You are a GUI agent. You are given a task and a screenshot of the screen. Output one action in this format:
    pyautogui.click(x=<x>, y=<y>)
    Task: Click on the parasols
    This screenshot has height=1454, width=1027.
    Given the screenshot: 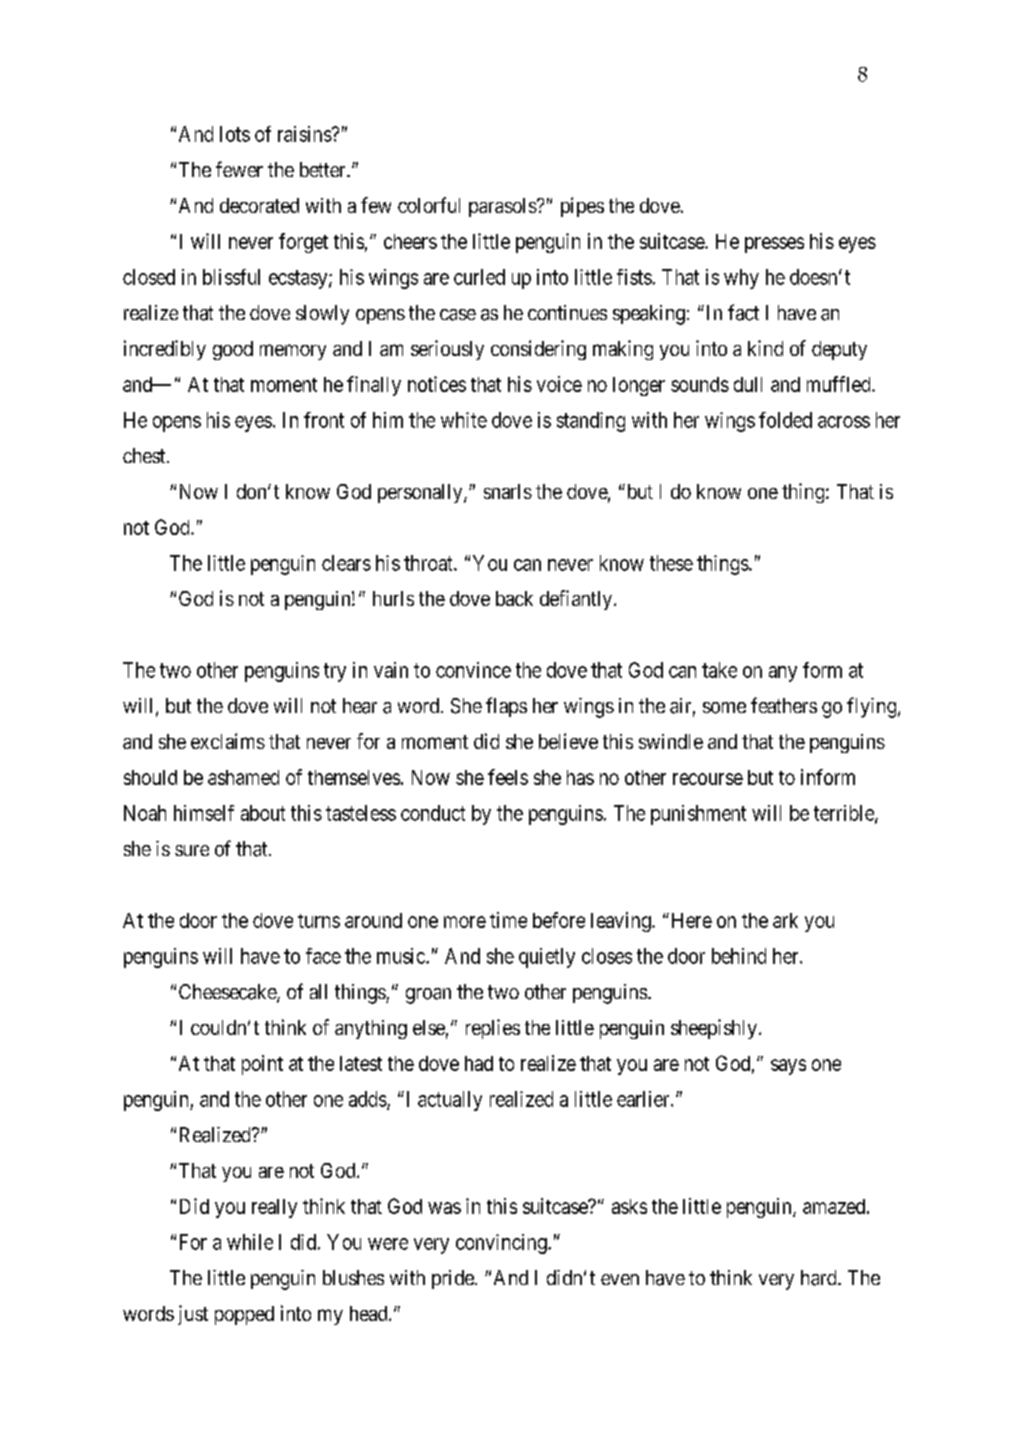 What is the action you would take?
    pyautogui.click(x=503, y=207)
